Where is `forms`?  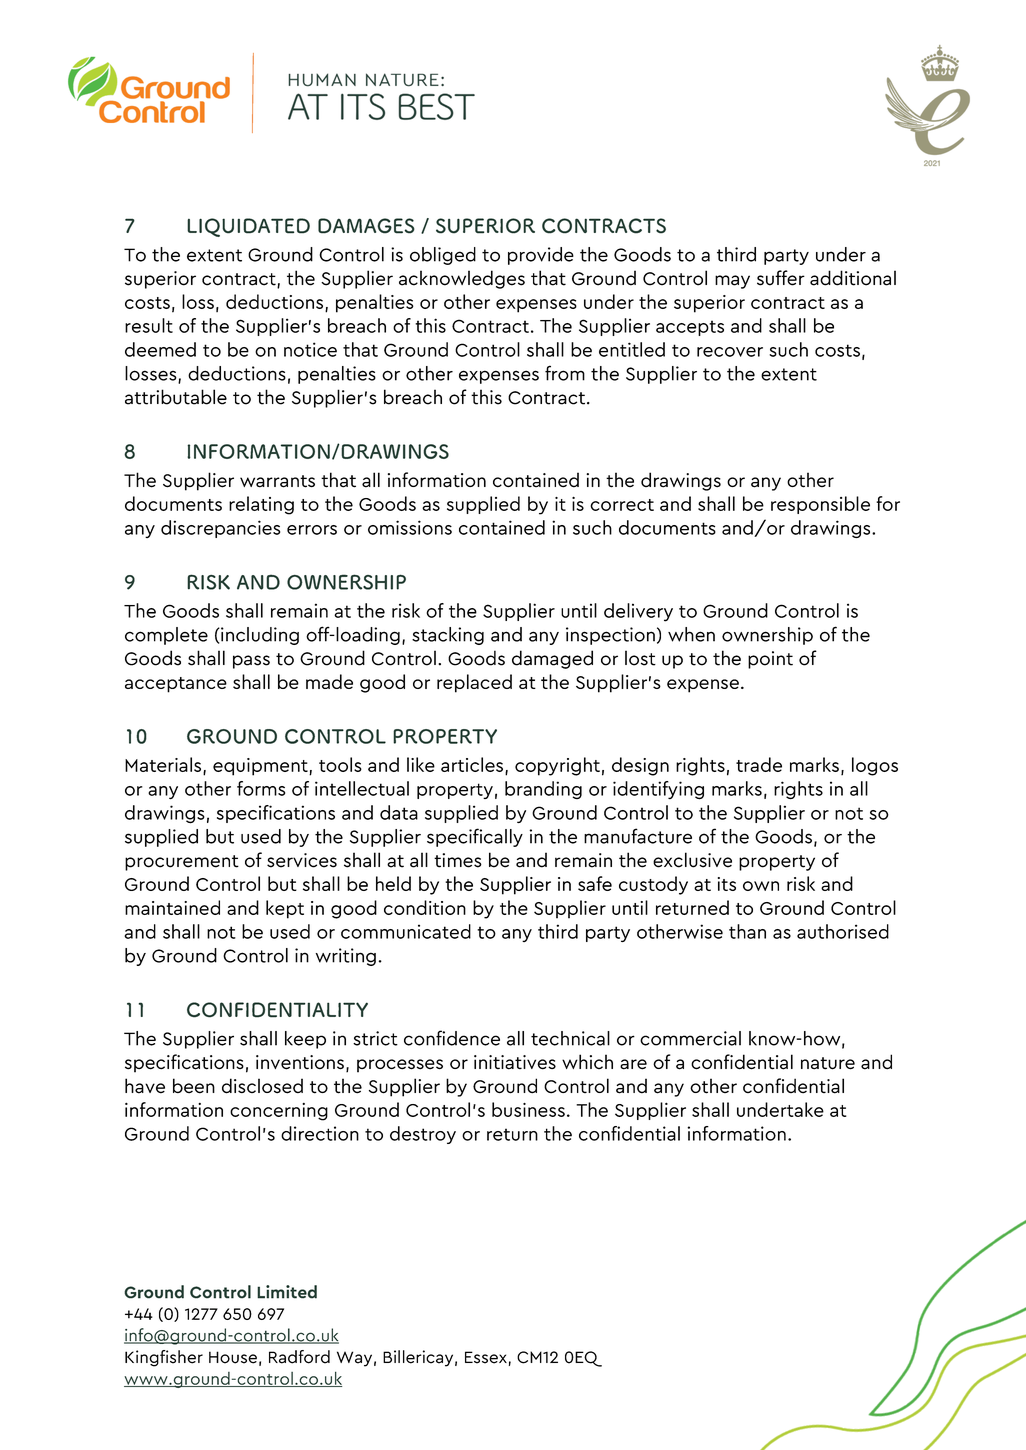
forms is located at coordinates (261, 788).
